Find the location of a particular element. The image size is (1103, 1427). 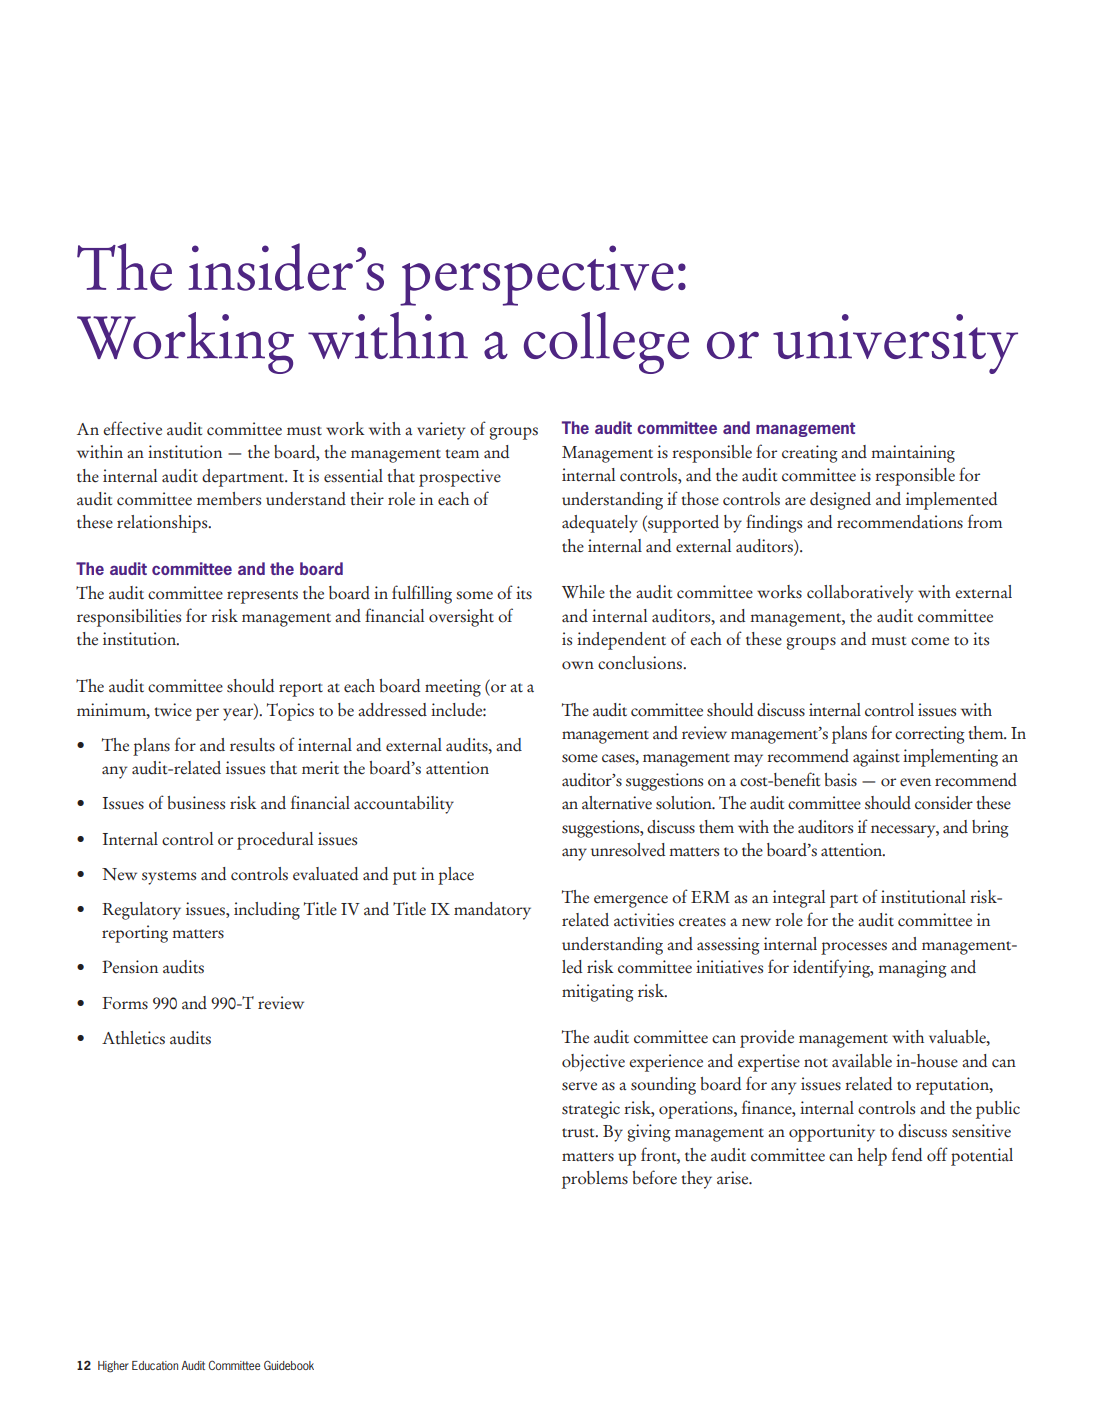

alternative is located at coordinates (617, 803).
